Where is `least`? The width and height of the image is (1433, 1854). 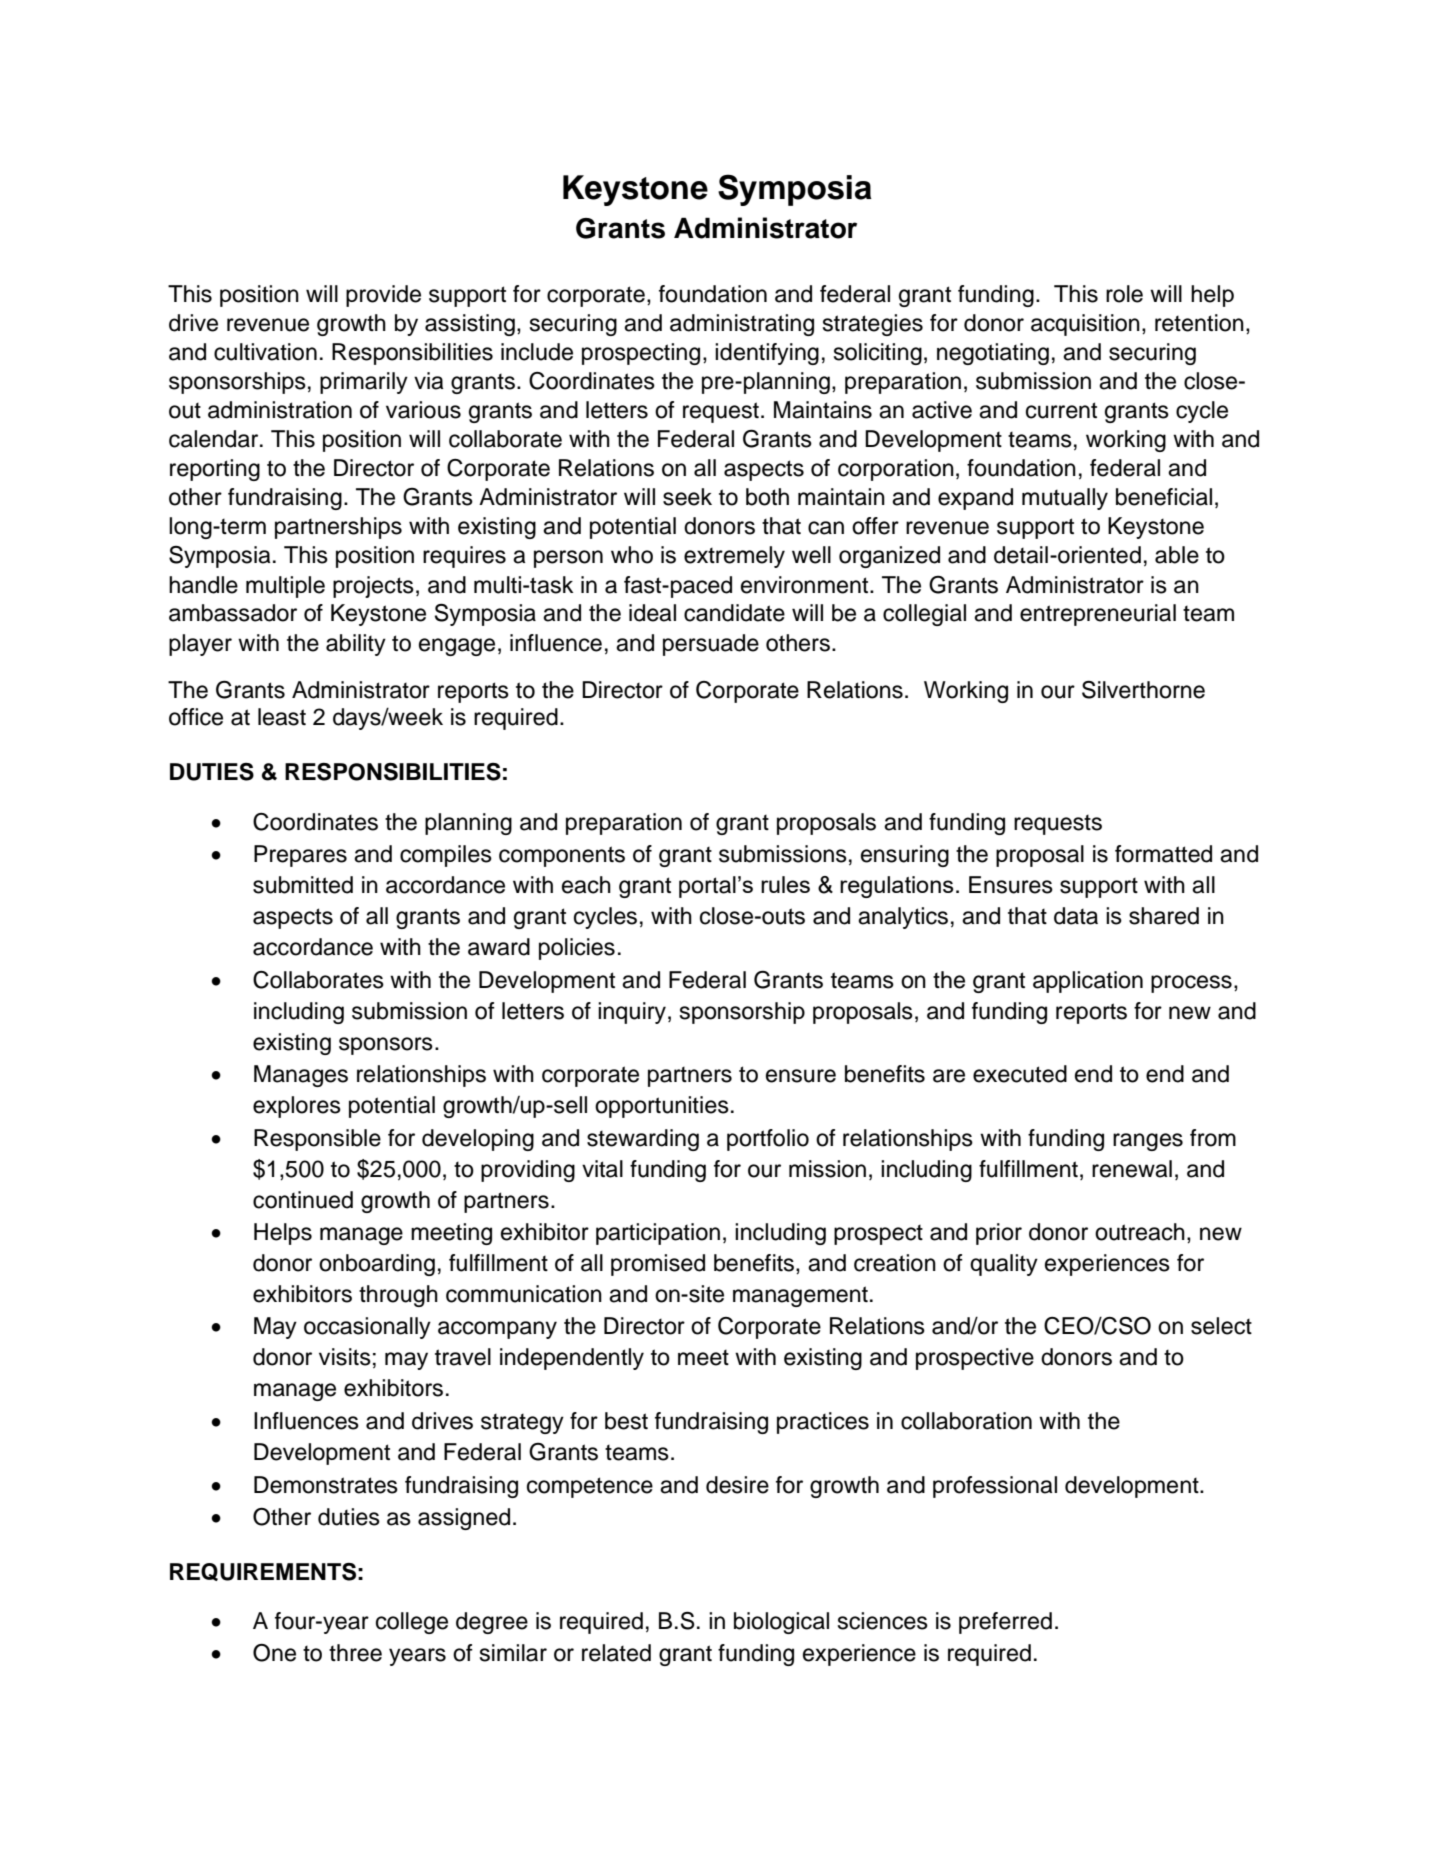
least is located at coordinates (282, 717).
